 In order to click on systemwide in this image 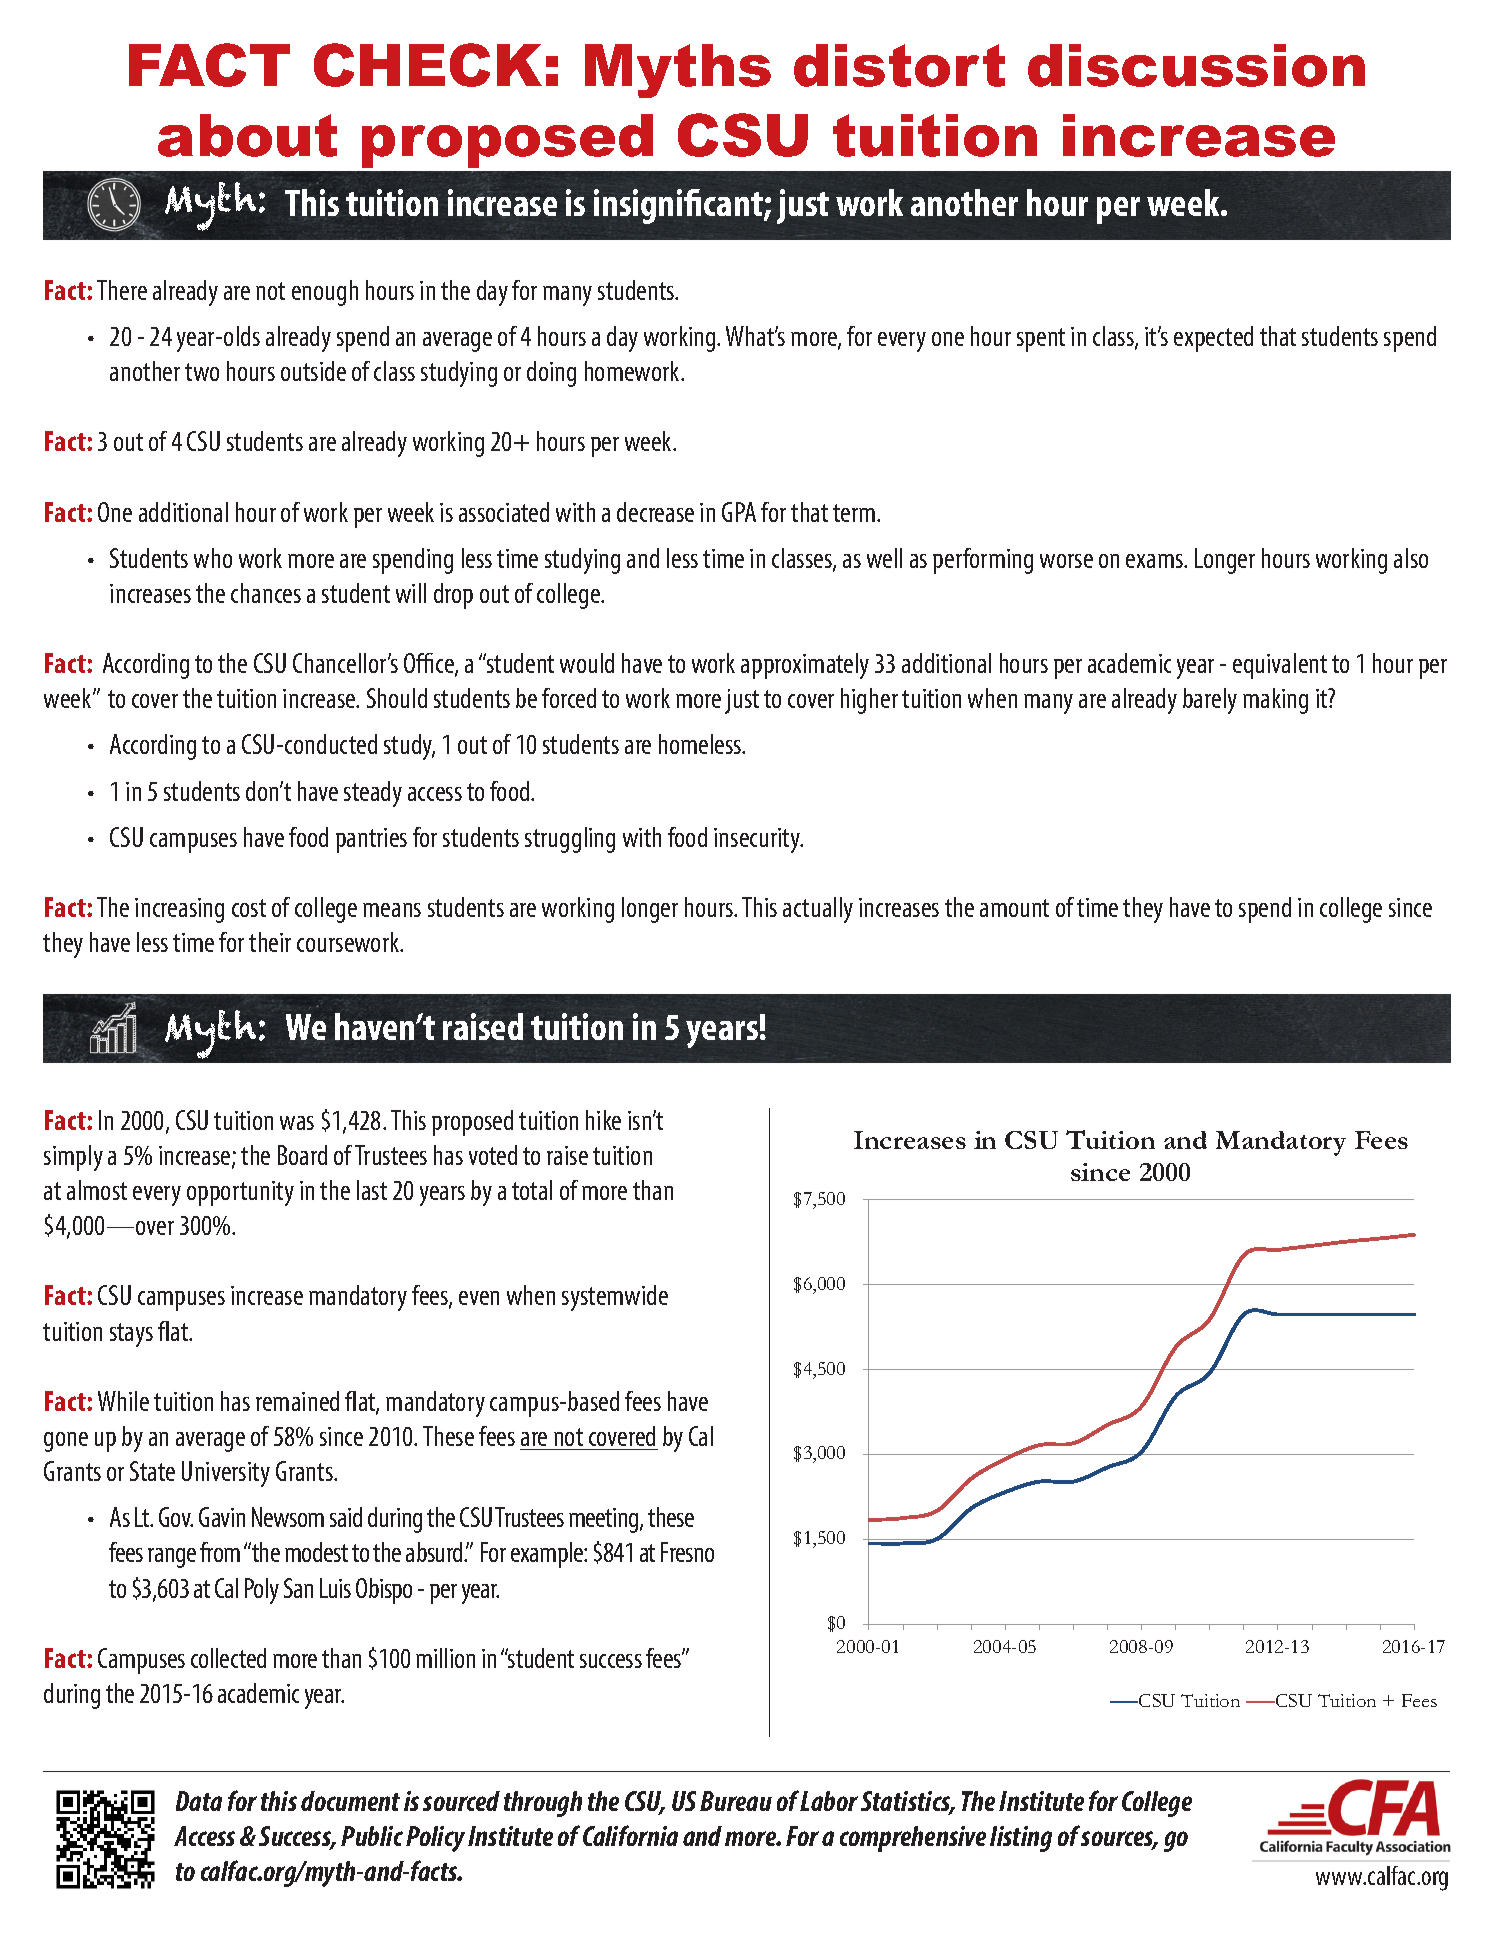, I will do `click(615, 1298)`.
